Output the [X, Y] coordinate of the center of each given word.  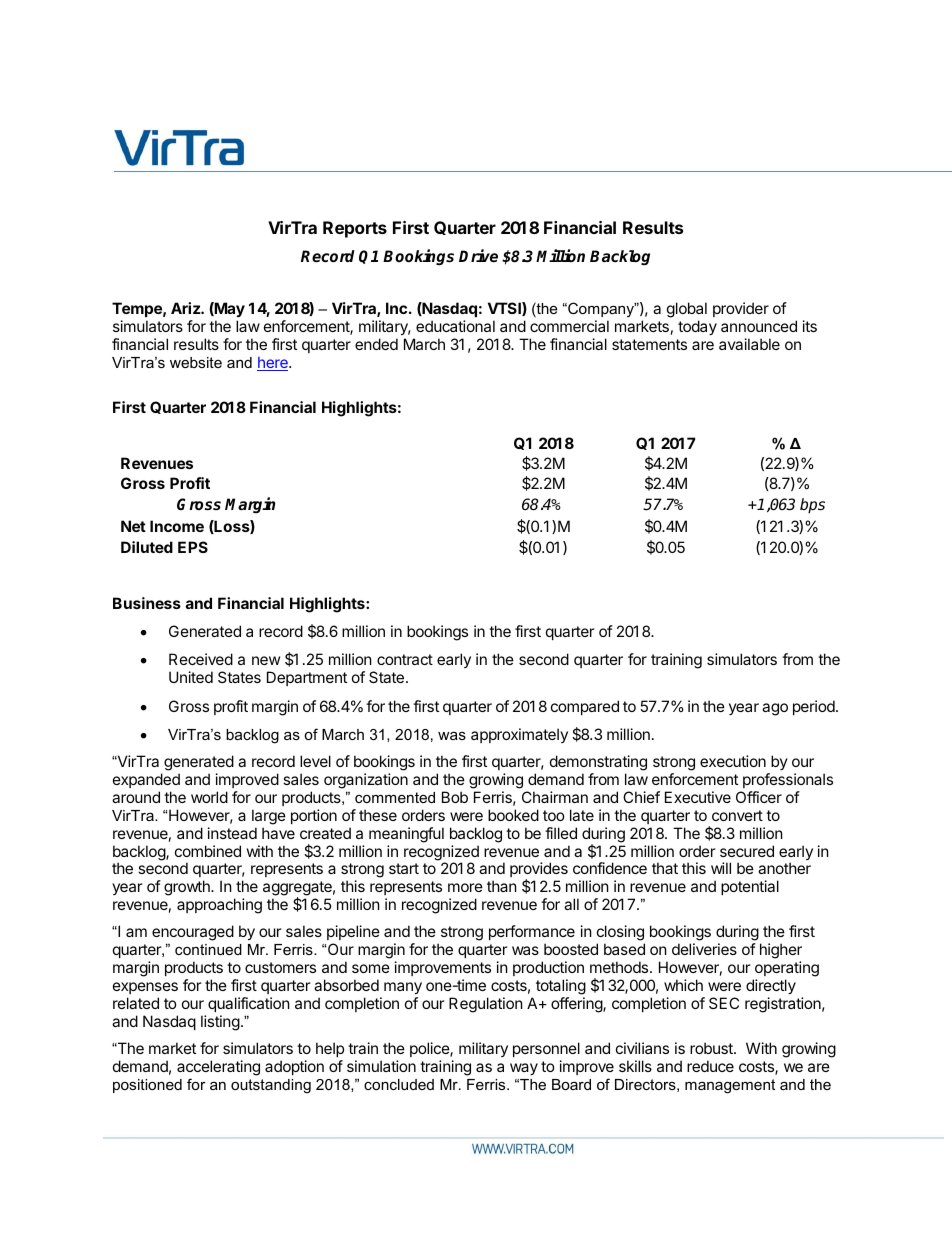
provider [741, 309]
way [524, 1069]
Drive [478, 256]
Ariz [186, 308]
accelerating [218, 1069]
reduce [710, 1066]
